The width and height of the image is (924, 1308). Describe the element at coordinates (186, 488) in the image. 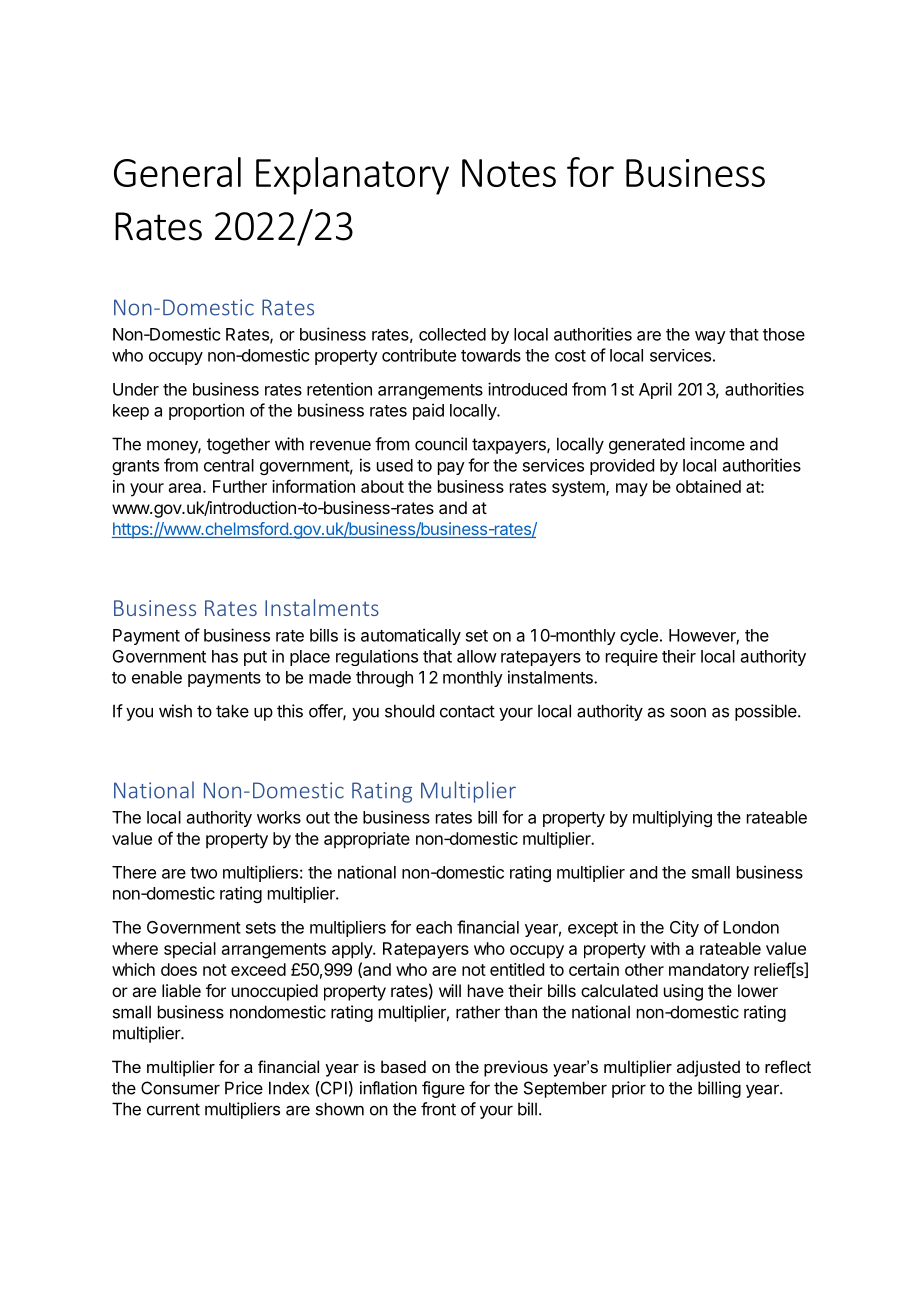

I see `area` at that location.
